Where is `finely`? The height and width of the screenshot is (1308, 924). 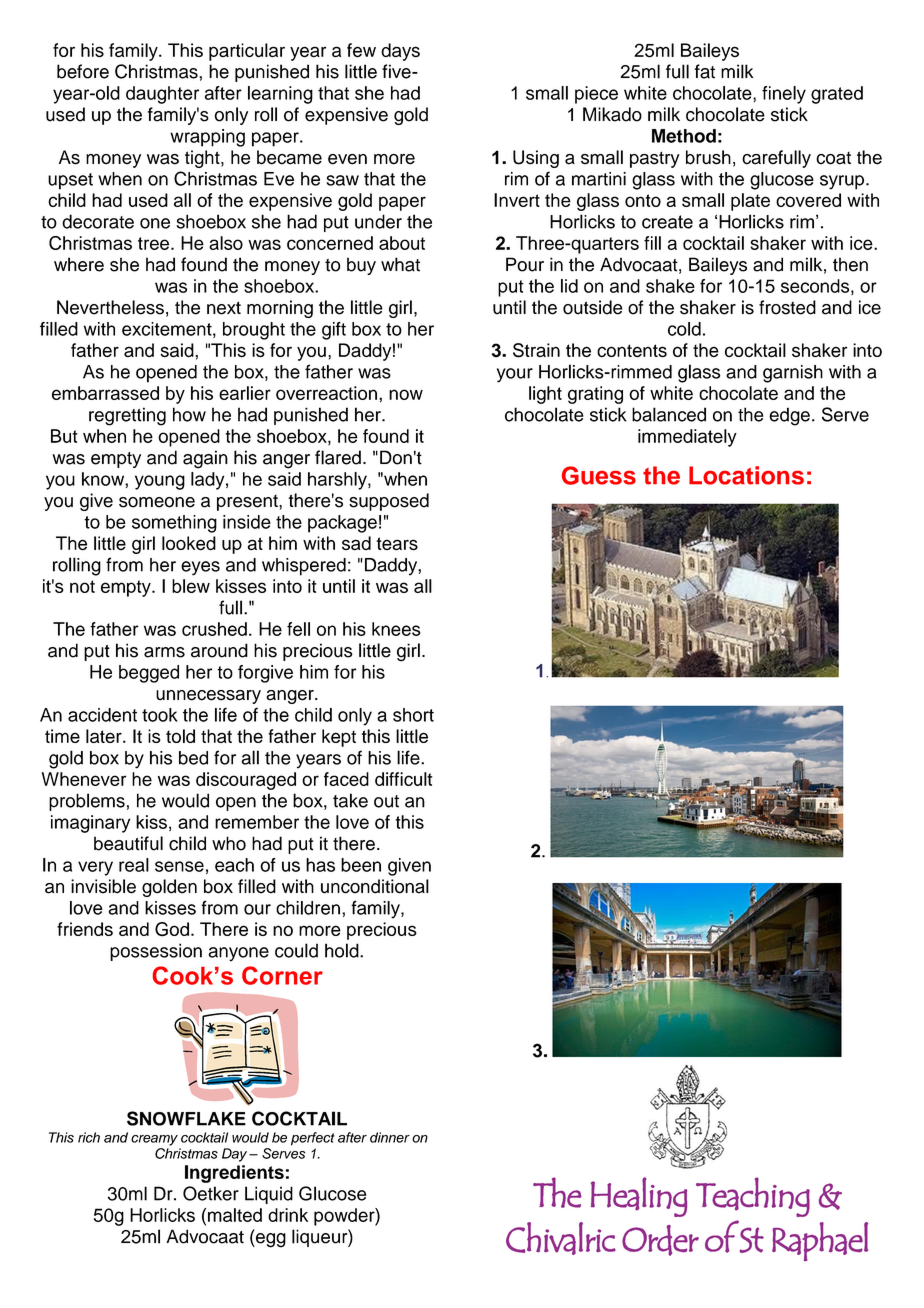
finely is located at coordinates (784, 95).
